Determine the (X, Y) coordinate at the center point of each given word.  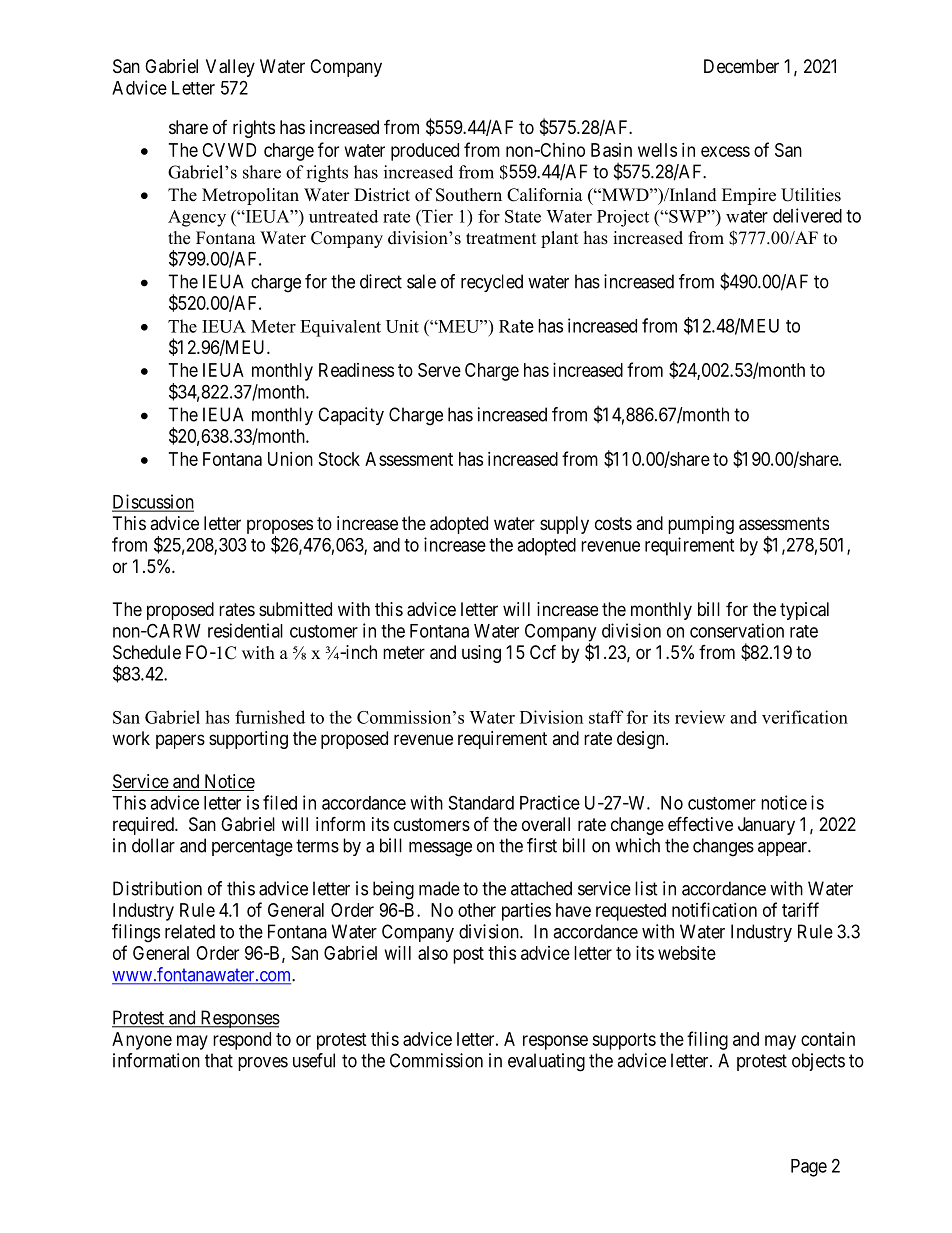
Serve (439, 370)
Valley (230, 68)
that (219, 1060)
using (481, 654)
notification (714, 909)
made (439, 888)
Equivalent (340, 328)
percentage (252, 848)
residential (245, 630)
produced (425, 152)
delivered (807, 215)
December (741, 66)
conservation (737, 630)
